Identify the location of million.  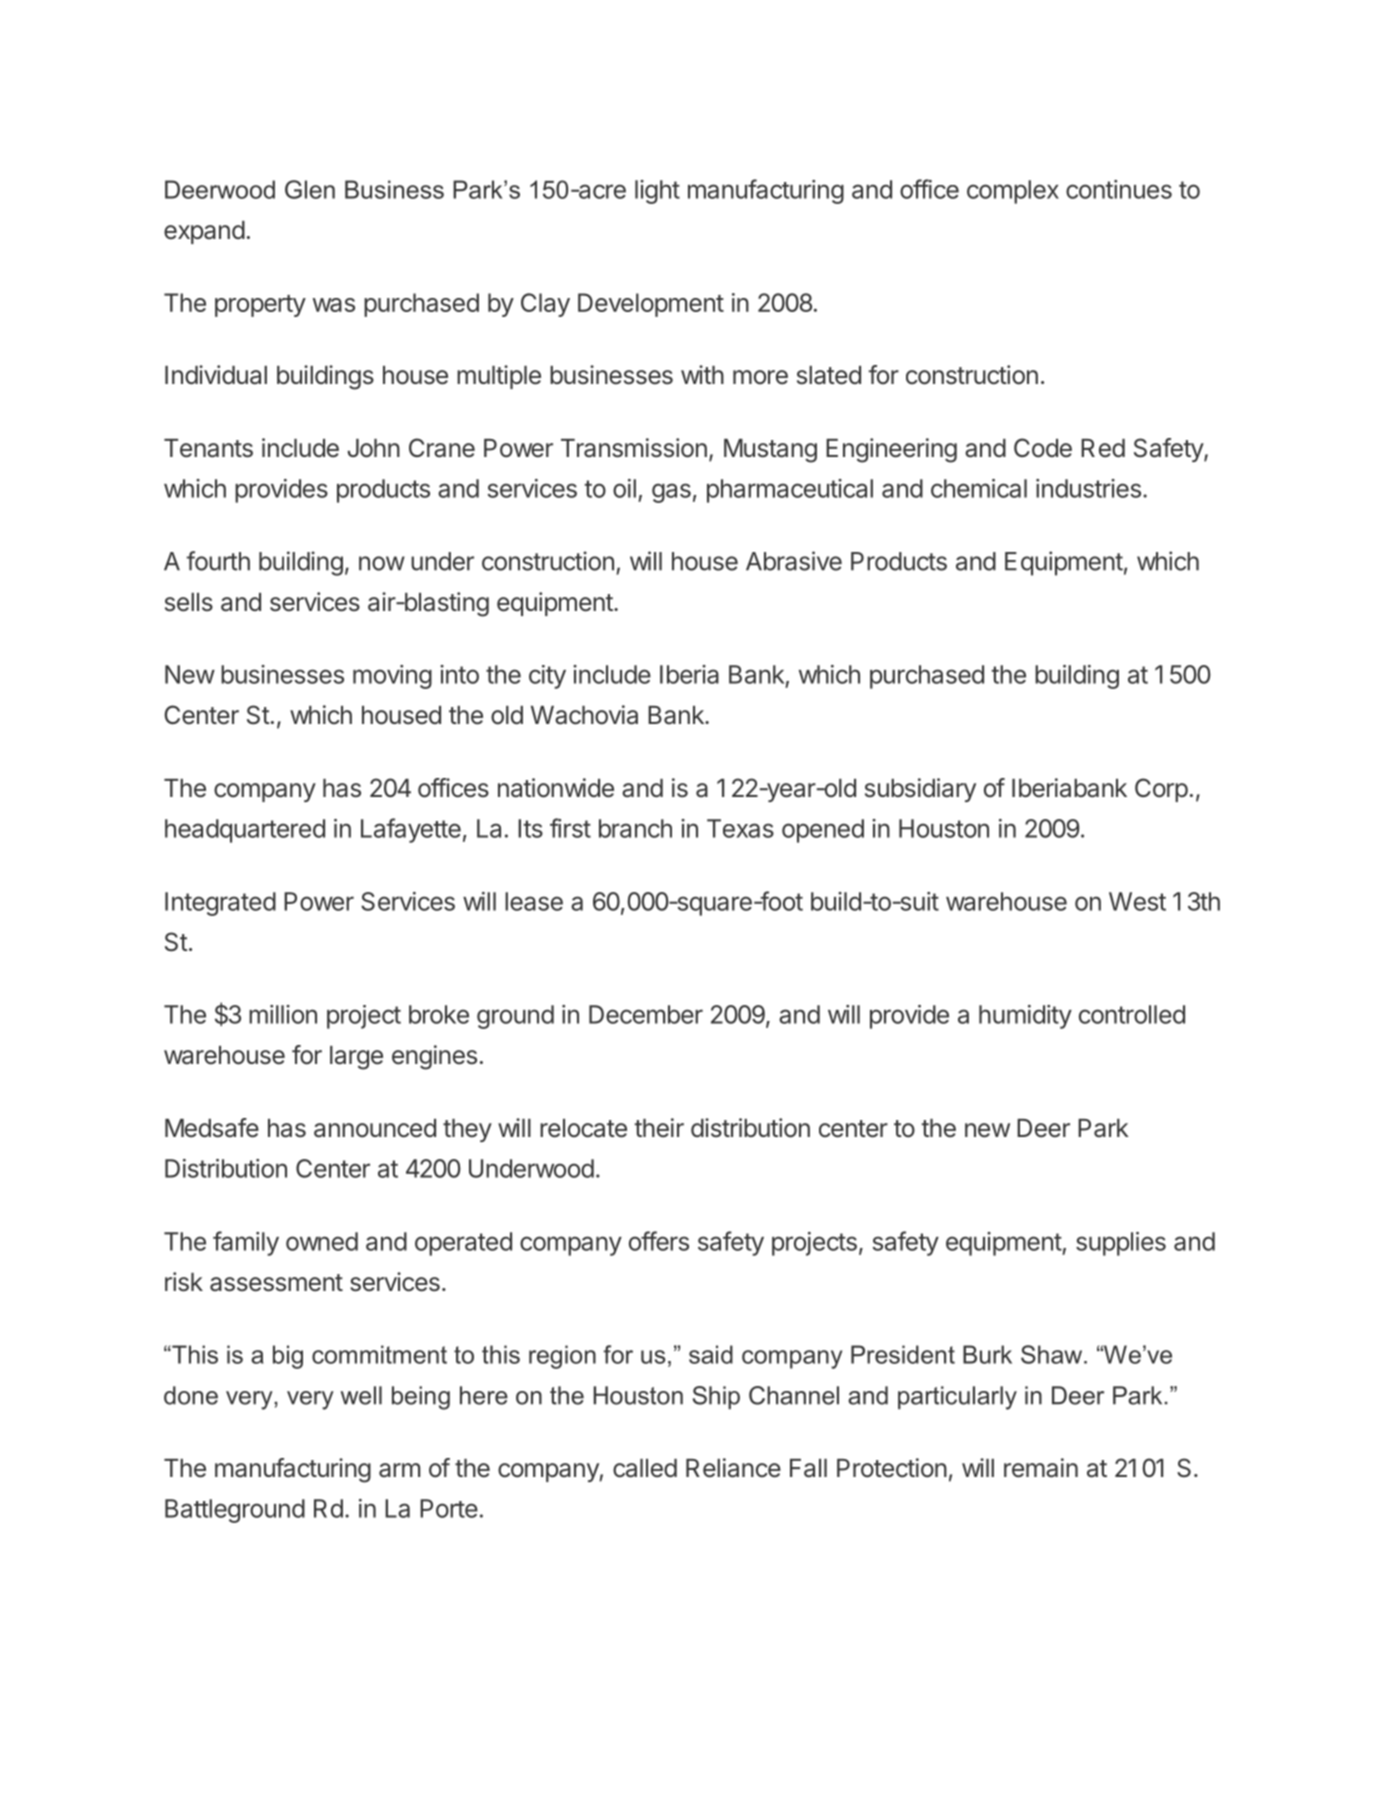
(283, 1014).
